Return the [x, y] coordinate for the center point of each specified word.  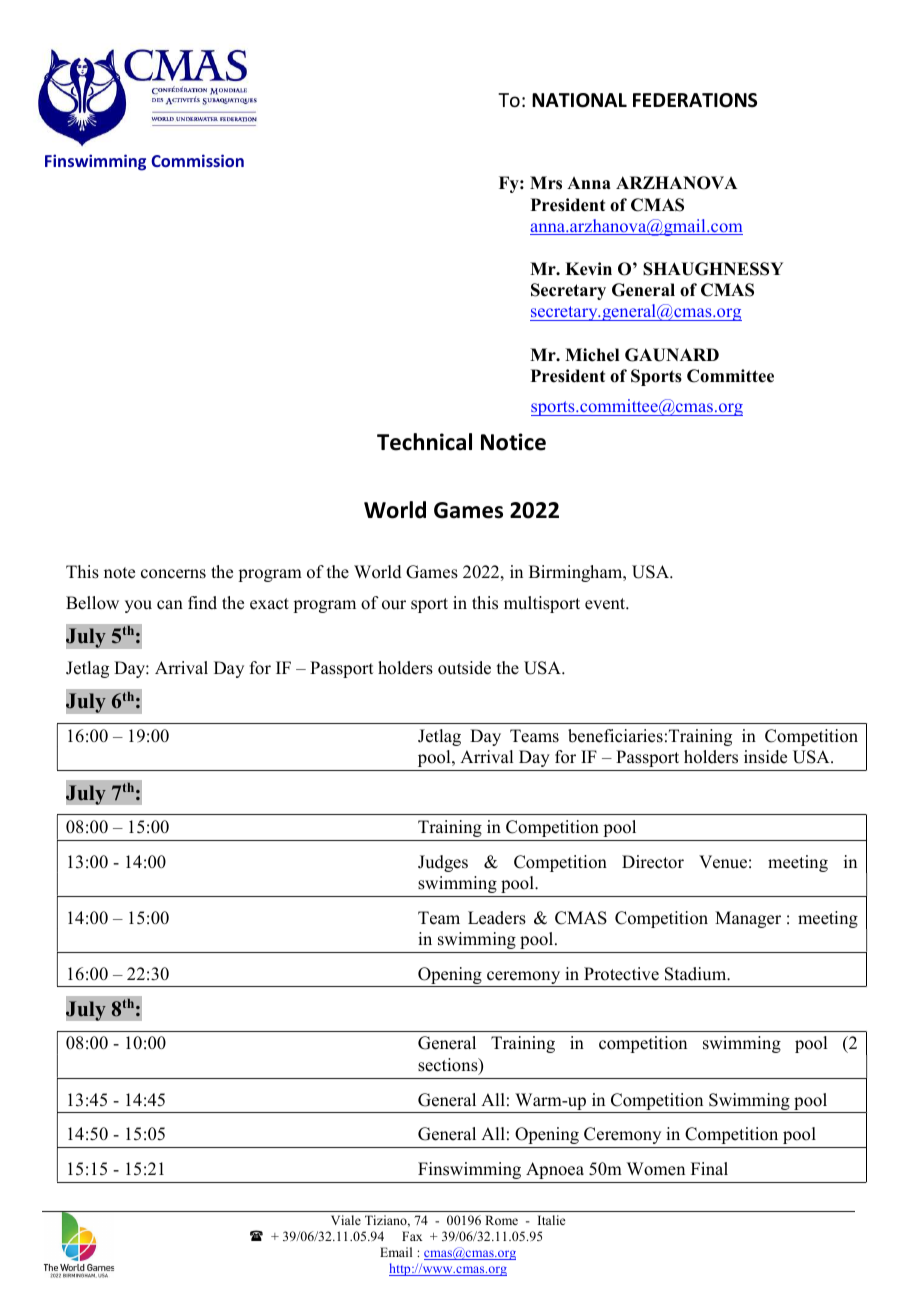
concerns [173, 574]
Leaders [497, 918]
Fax [412, 1236]
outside [464, 668]
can [170, 605]
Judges [443, 863]
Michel [592, 355]
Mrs [546, 183]
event [606, 604]
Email [396, 1252]
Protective [621, 974]
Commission [197, 160]
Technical [424, 442]
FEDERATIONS [695, 100]
